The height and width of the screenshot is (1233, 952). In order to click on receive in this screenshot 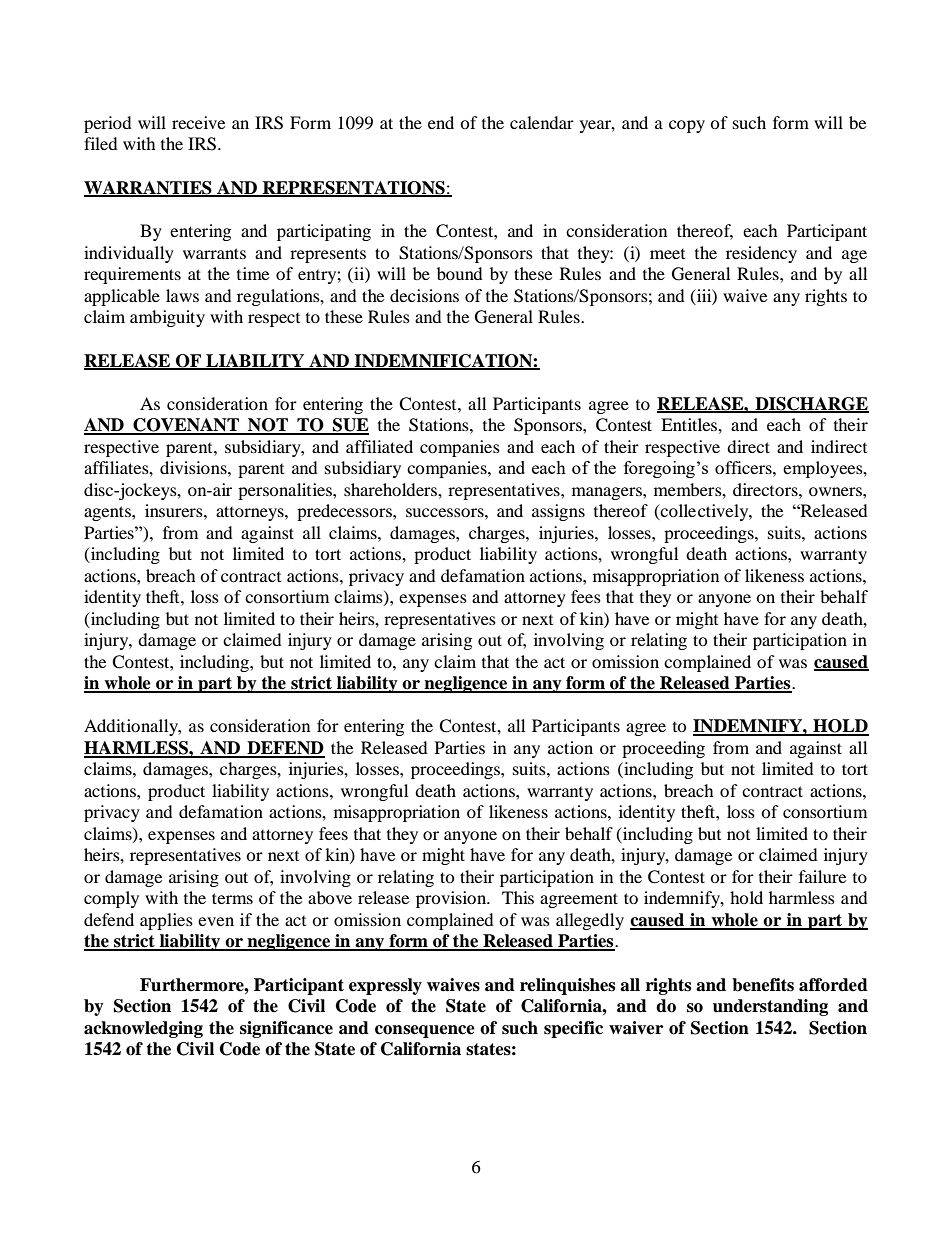, I will do `click(198, 122)`.
